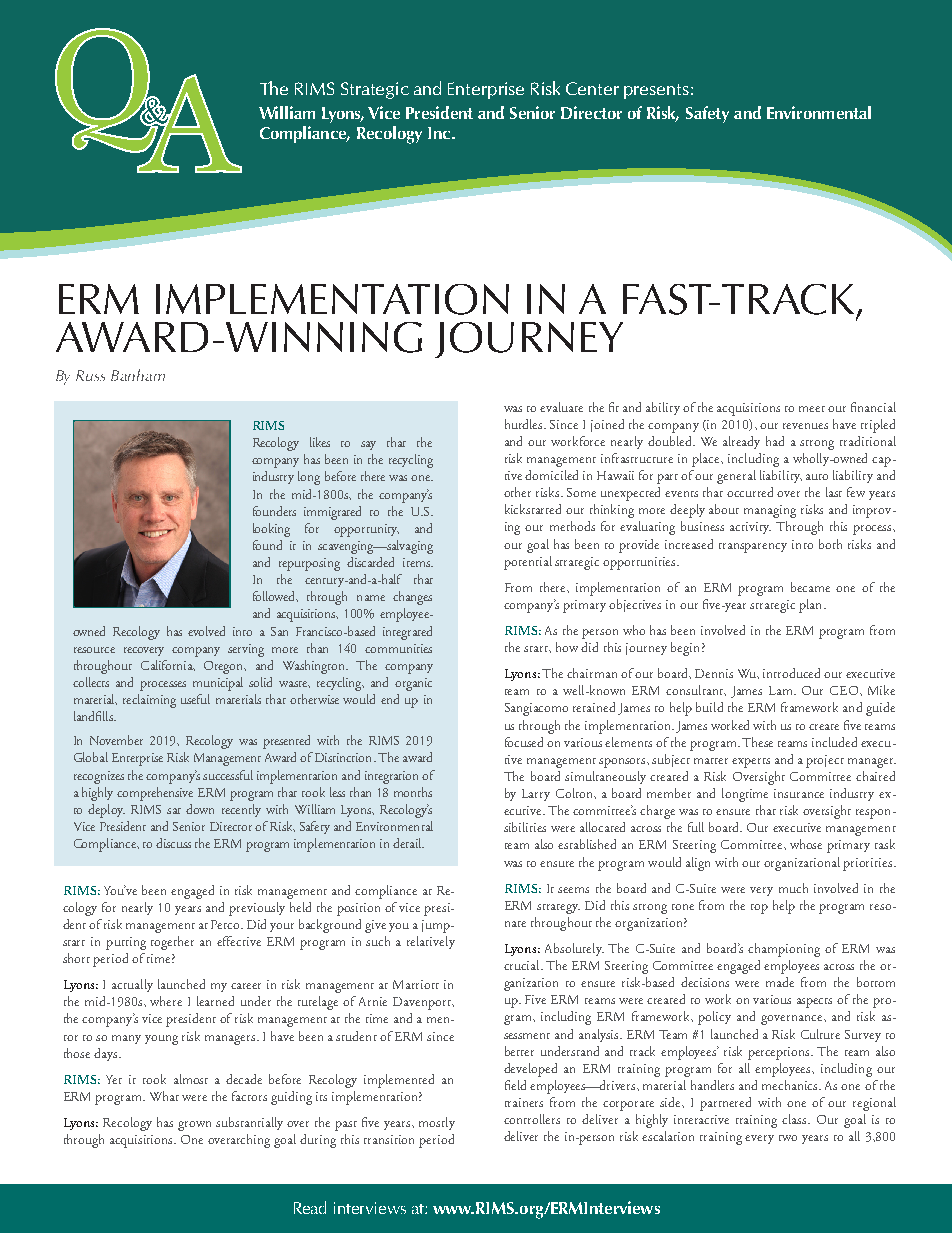 The width and height of the screenshot is (952, 1233). I want to click on What, so click(164, 1096).
